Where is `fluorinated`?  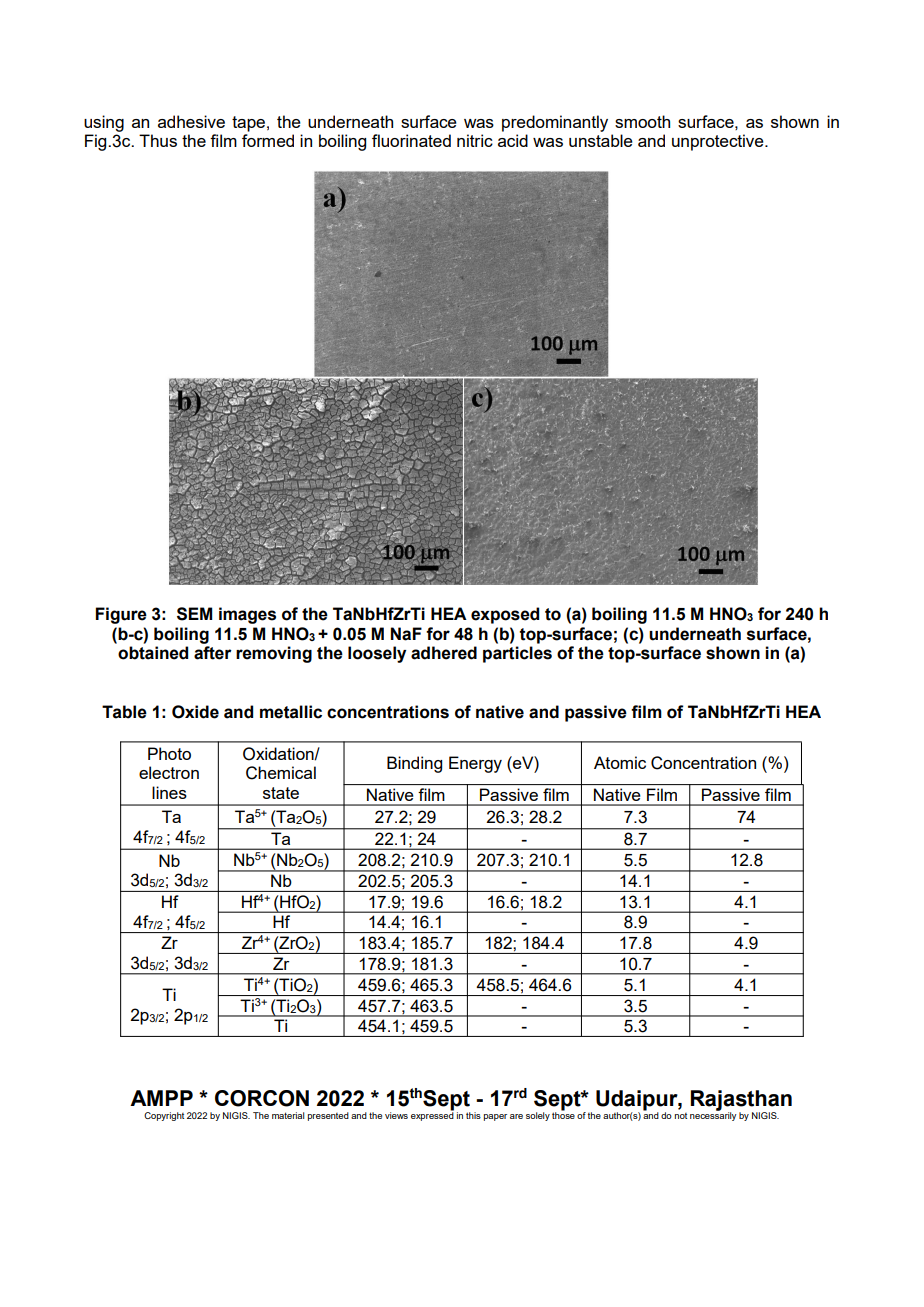 fluorinated is located at coordinates (411, 140).
